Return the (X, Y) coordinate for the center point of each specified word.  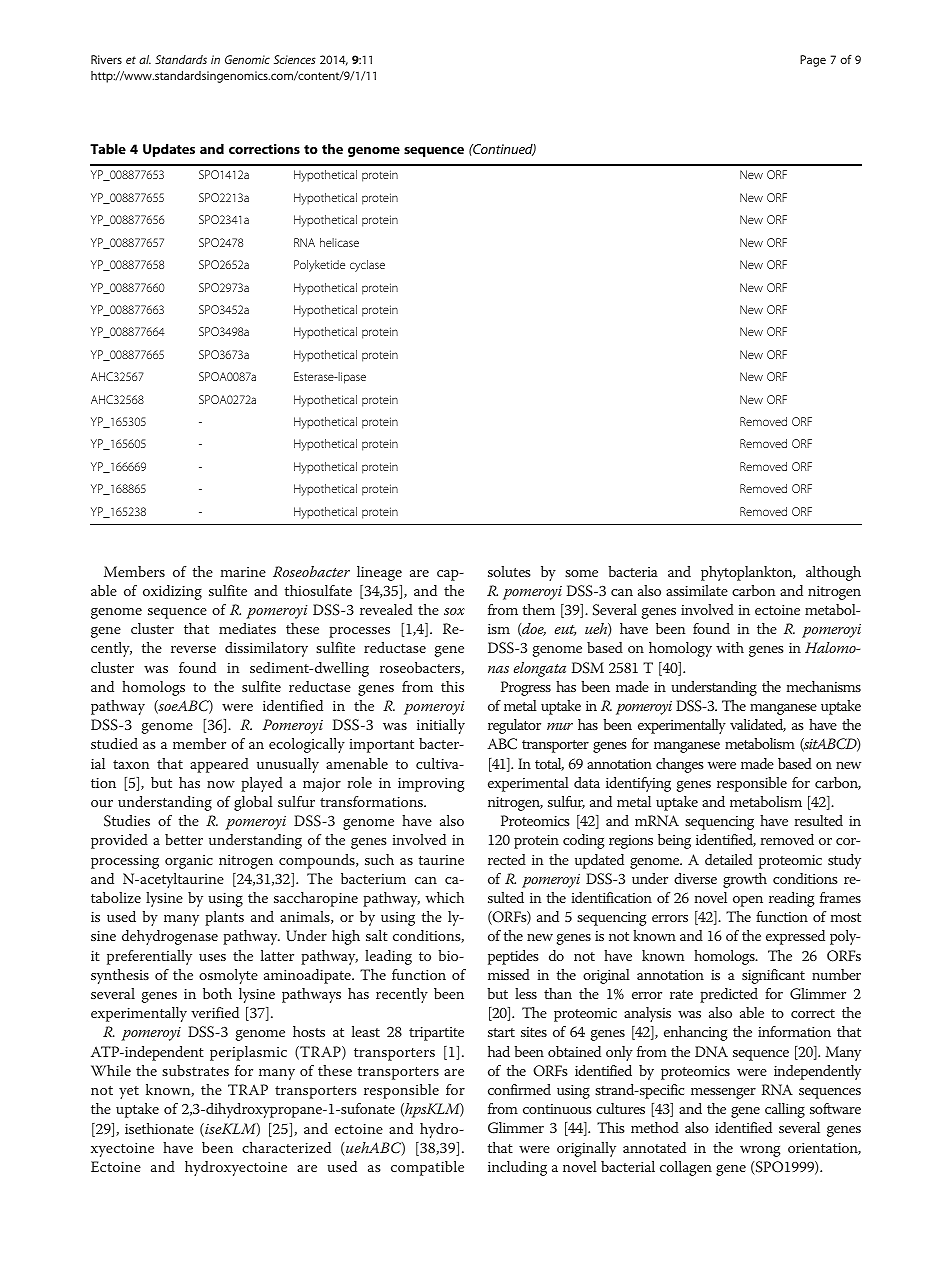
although (833, 573)
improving (431, 785)
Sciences (295, 59)
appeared (219, 765)
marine (243, 572)
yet (129, 1092)
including (517, 1168)
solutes (509, 571)
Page (813, 61)
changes (680, 765)
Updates (169, 150)
